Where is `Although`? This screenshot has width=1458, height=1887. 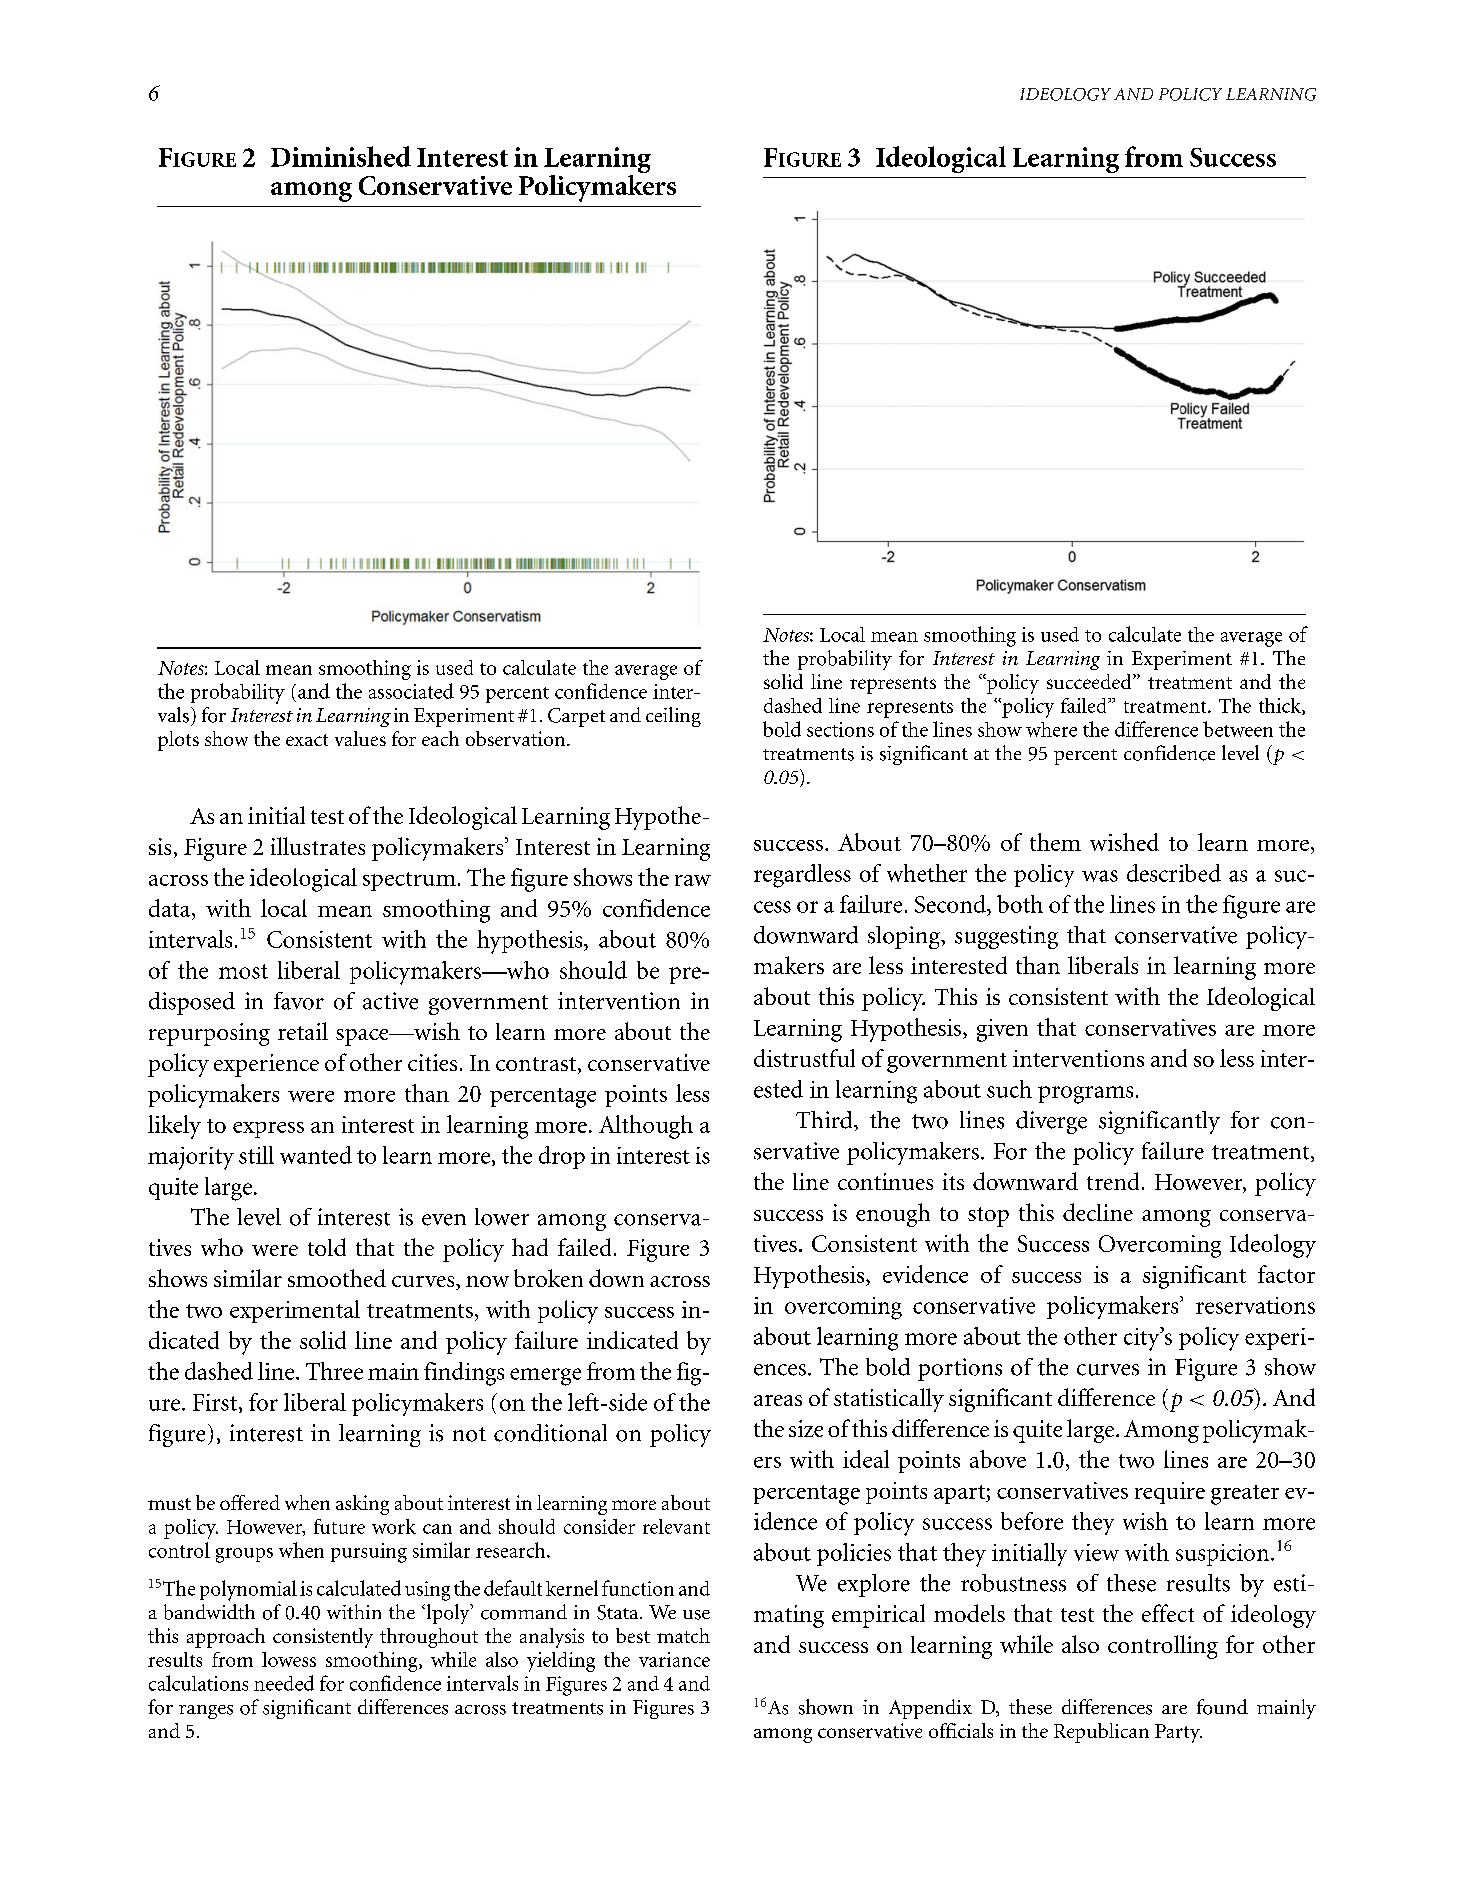
Although is located at coordinates (646, 1127).
